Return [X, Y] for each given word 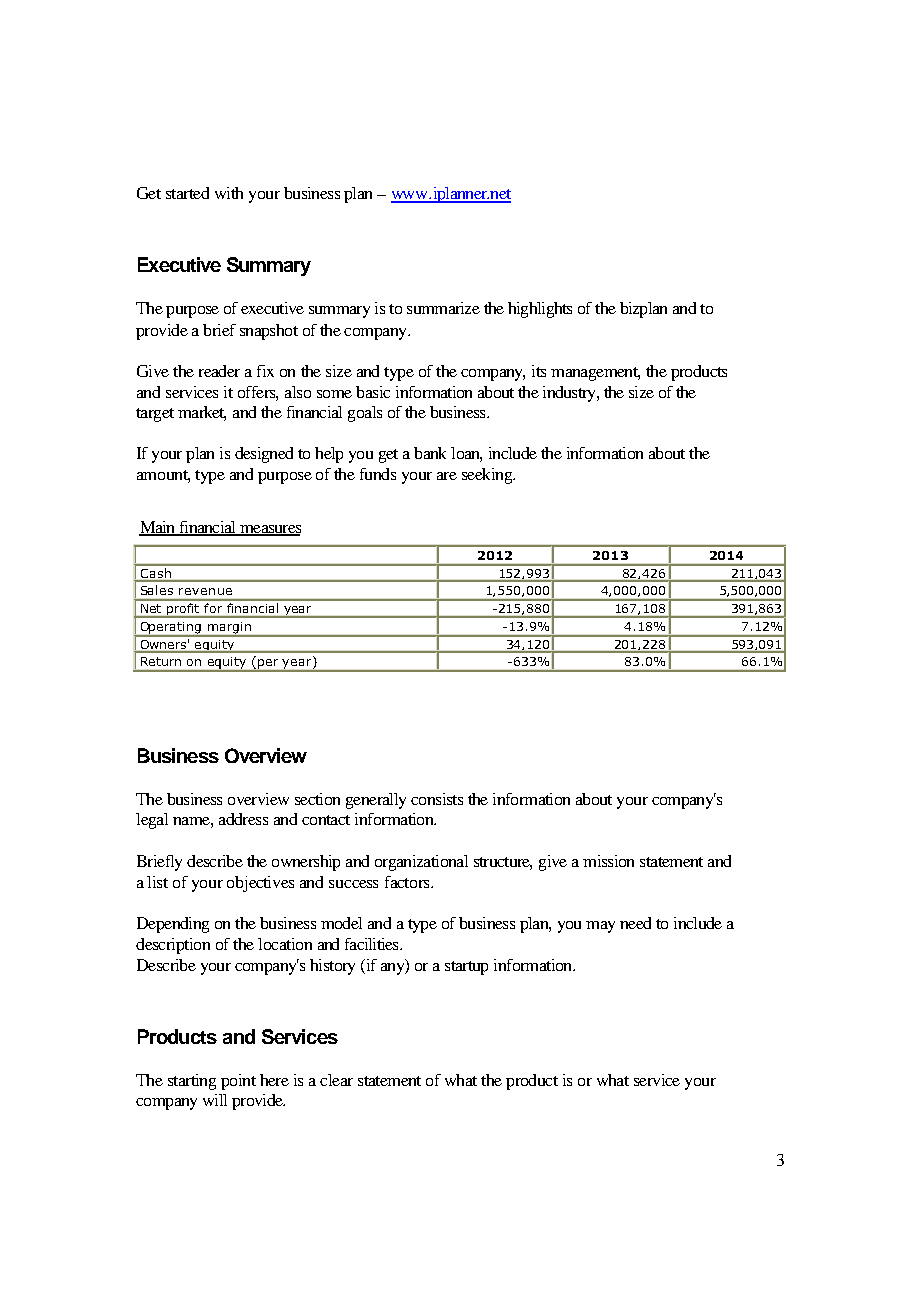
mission [608, 861]
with [229, 193]
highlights [540, 310]
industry [570, 394]
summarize [443, 308]
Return [161, 661]
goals [365, 414]
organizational [421, 863]
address [243, 819]
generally [376, 801]
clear [336, 1080]
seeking [488, 476]
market [202, 413]
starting [192, 1082]
